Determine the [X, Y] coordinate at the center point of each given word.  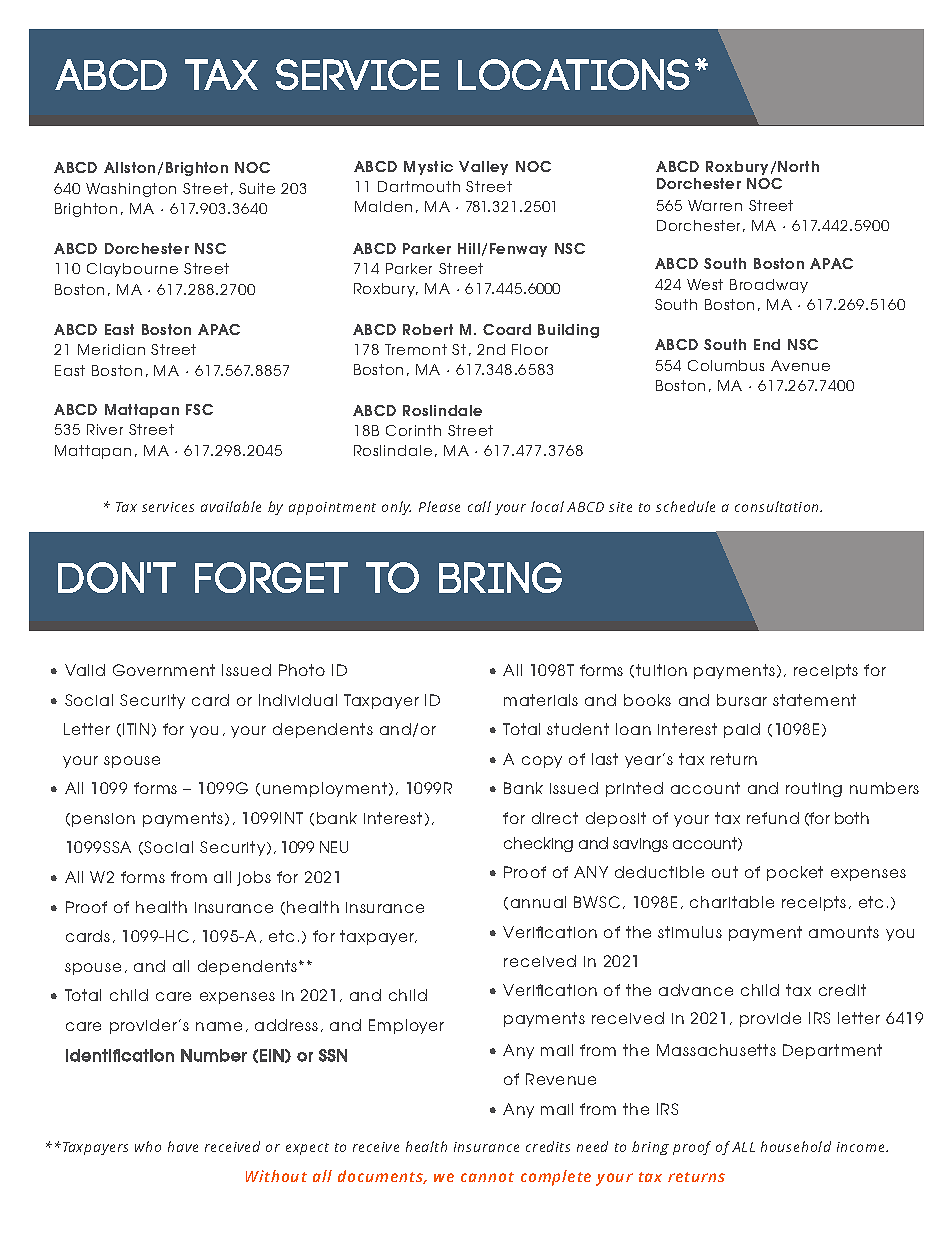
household [796, 1146]
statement [814, 700]
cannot [487, 1177]
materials [541, 700]
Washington [131, 190]
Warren [715, 205]
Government [164, 670]
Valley [483, 168]
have [183, 1146]
